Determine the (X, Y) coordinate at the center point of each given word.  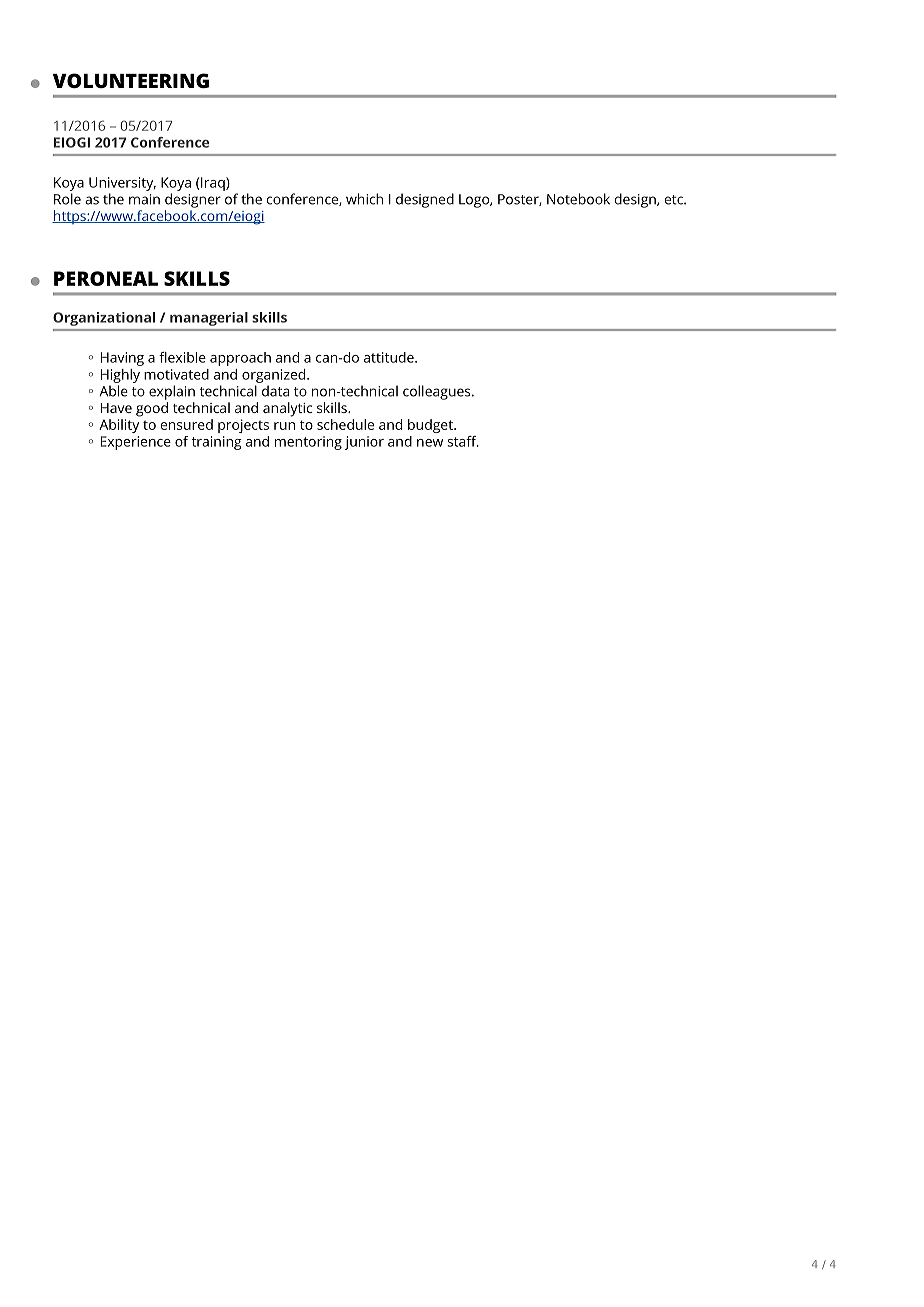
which (364, 199)
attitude (390, 357)
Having (122, 359)
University (122, 184)
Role (67, 199)
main (144, 199)
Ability (119, 426)
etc (675, 200)
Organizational (104, 319)
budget (431, 426)
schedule (345, 424)
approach (240, 359)
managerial (209, 319)
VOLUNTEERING (131, 80)
